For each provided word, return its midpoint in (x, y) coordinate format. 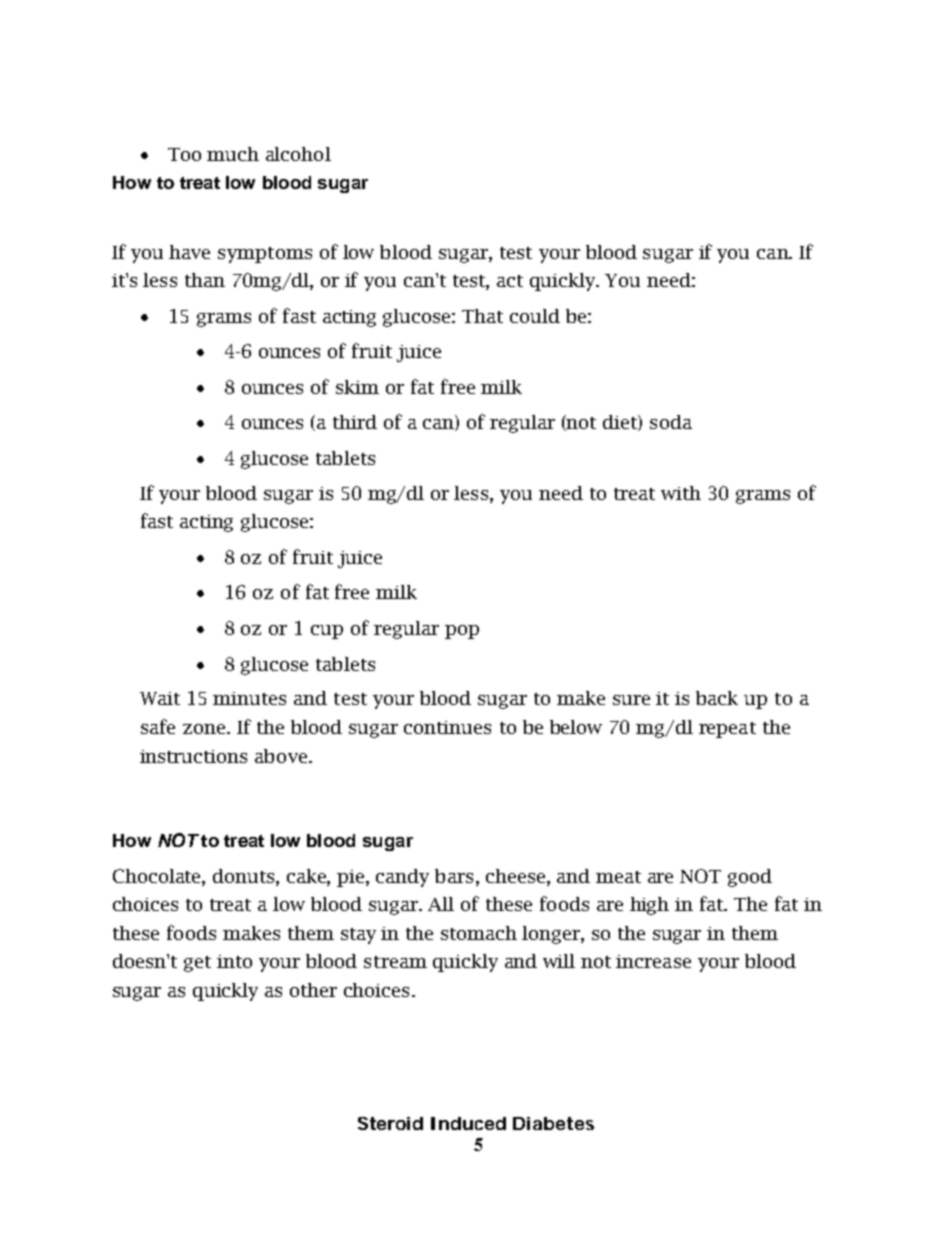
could (535, 316)
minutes (249, 698)
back (717, 698)
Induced (468, 1123)
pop (462, 632)
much (233, 154)
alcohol (298, 154)
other (313, 990)
